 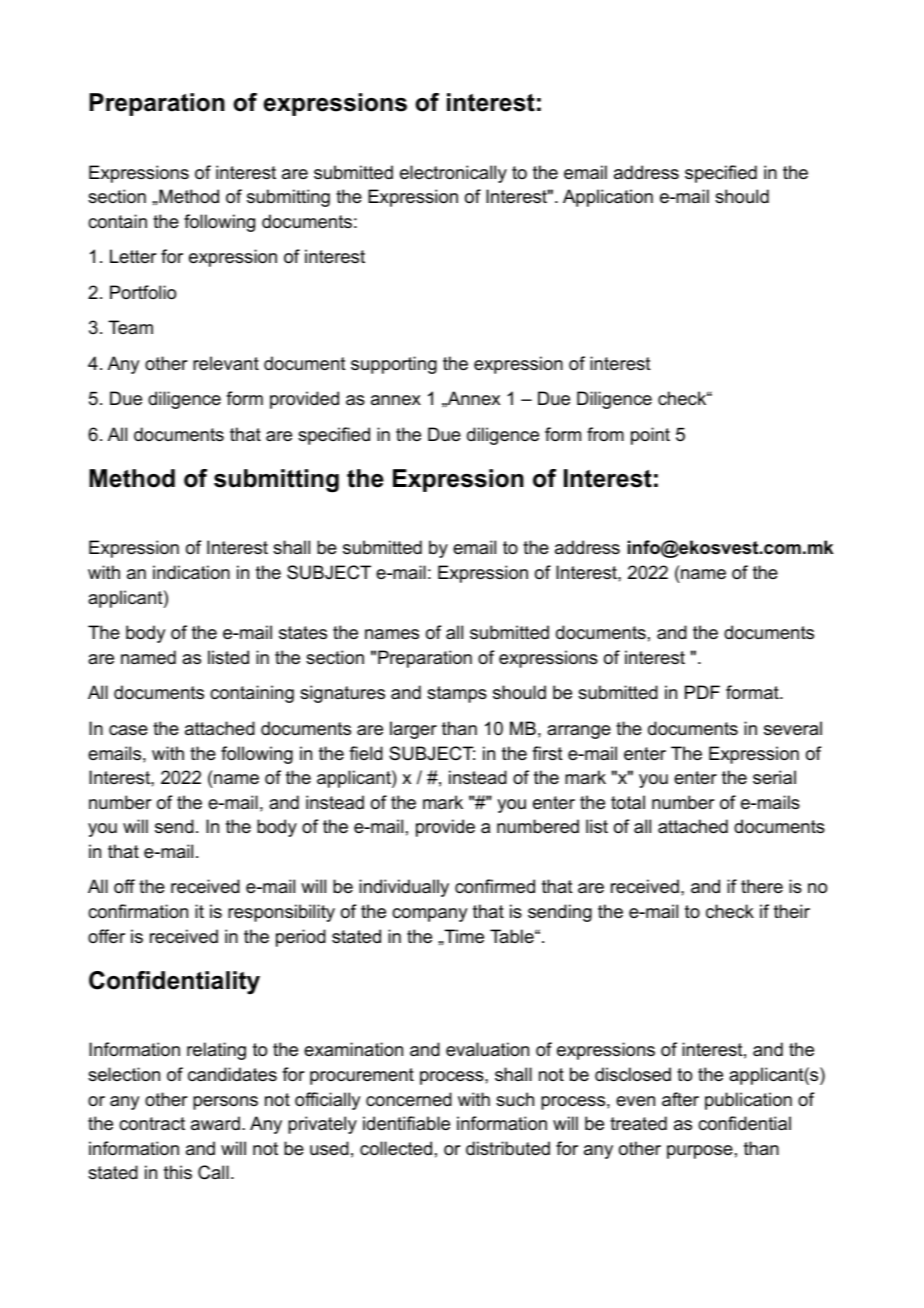 What do you see at coordinates (128, 730) in the image?
I see `case` at bounding box center [128, 730].
